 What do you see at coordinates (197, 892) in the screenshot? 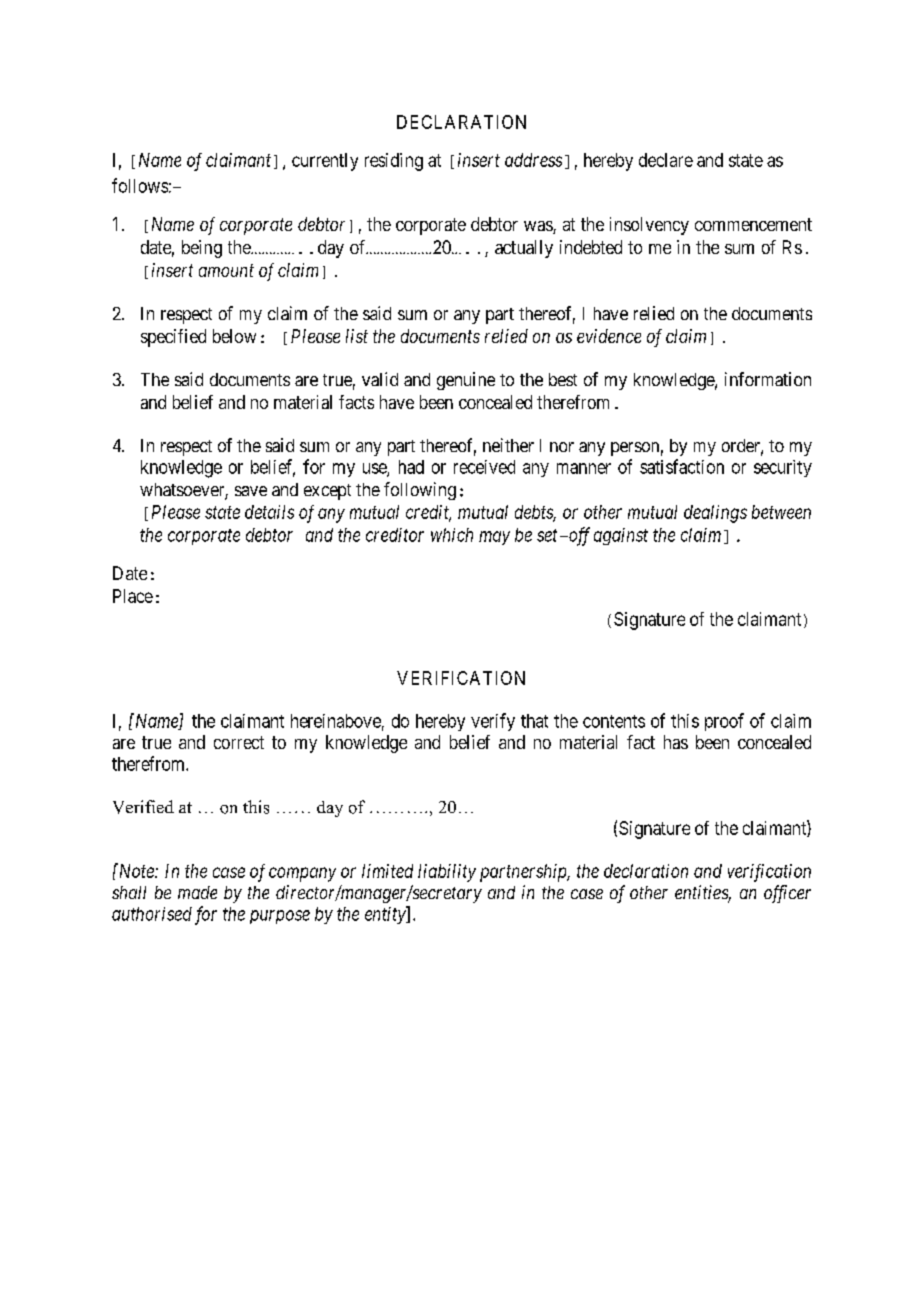
I see `made` at bounding box center [197, 892].
